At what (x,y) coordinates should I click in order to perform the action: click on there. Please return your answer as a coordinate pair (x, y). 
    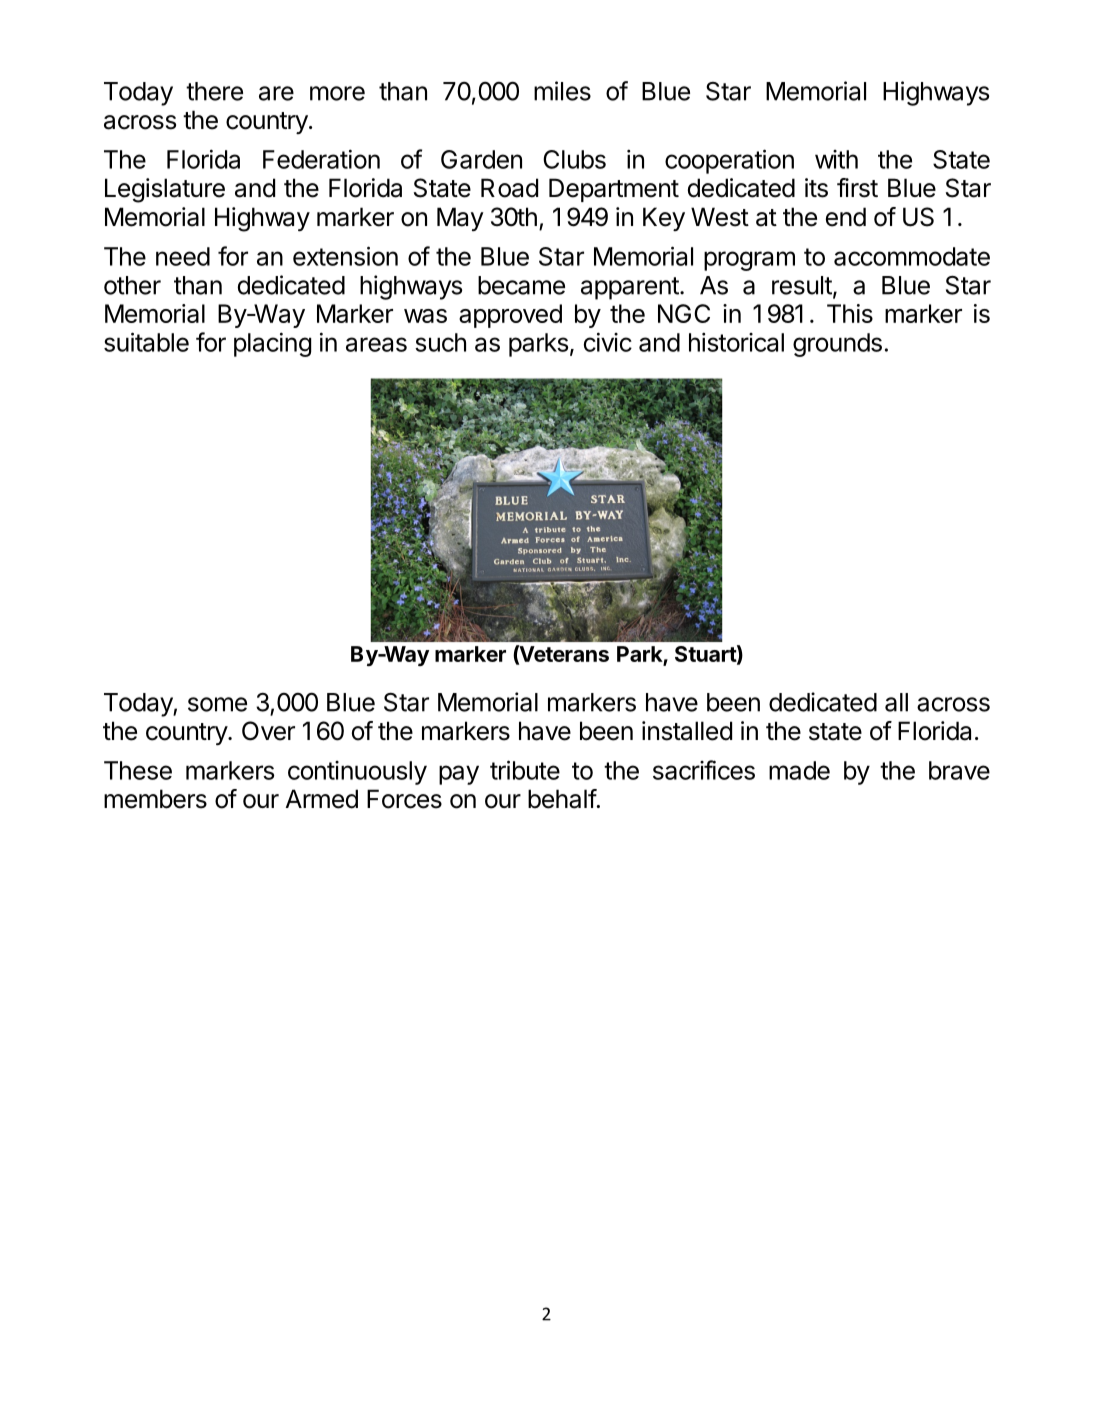
    Looking at the image, I should click on (214, 91).
